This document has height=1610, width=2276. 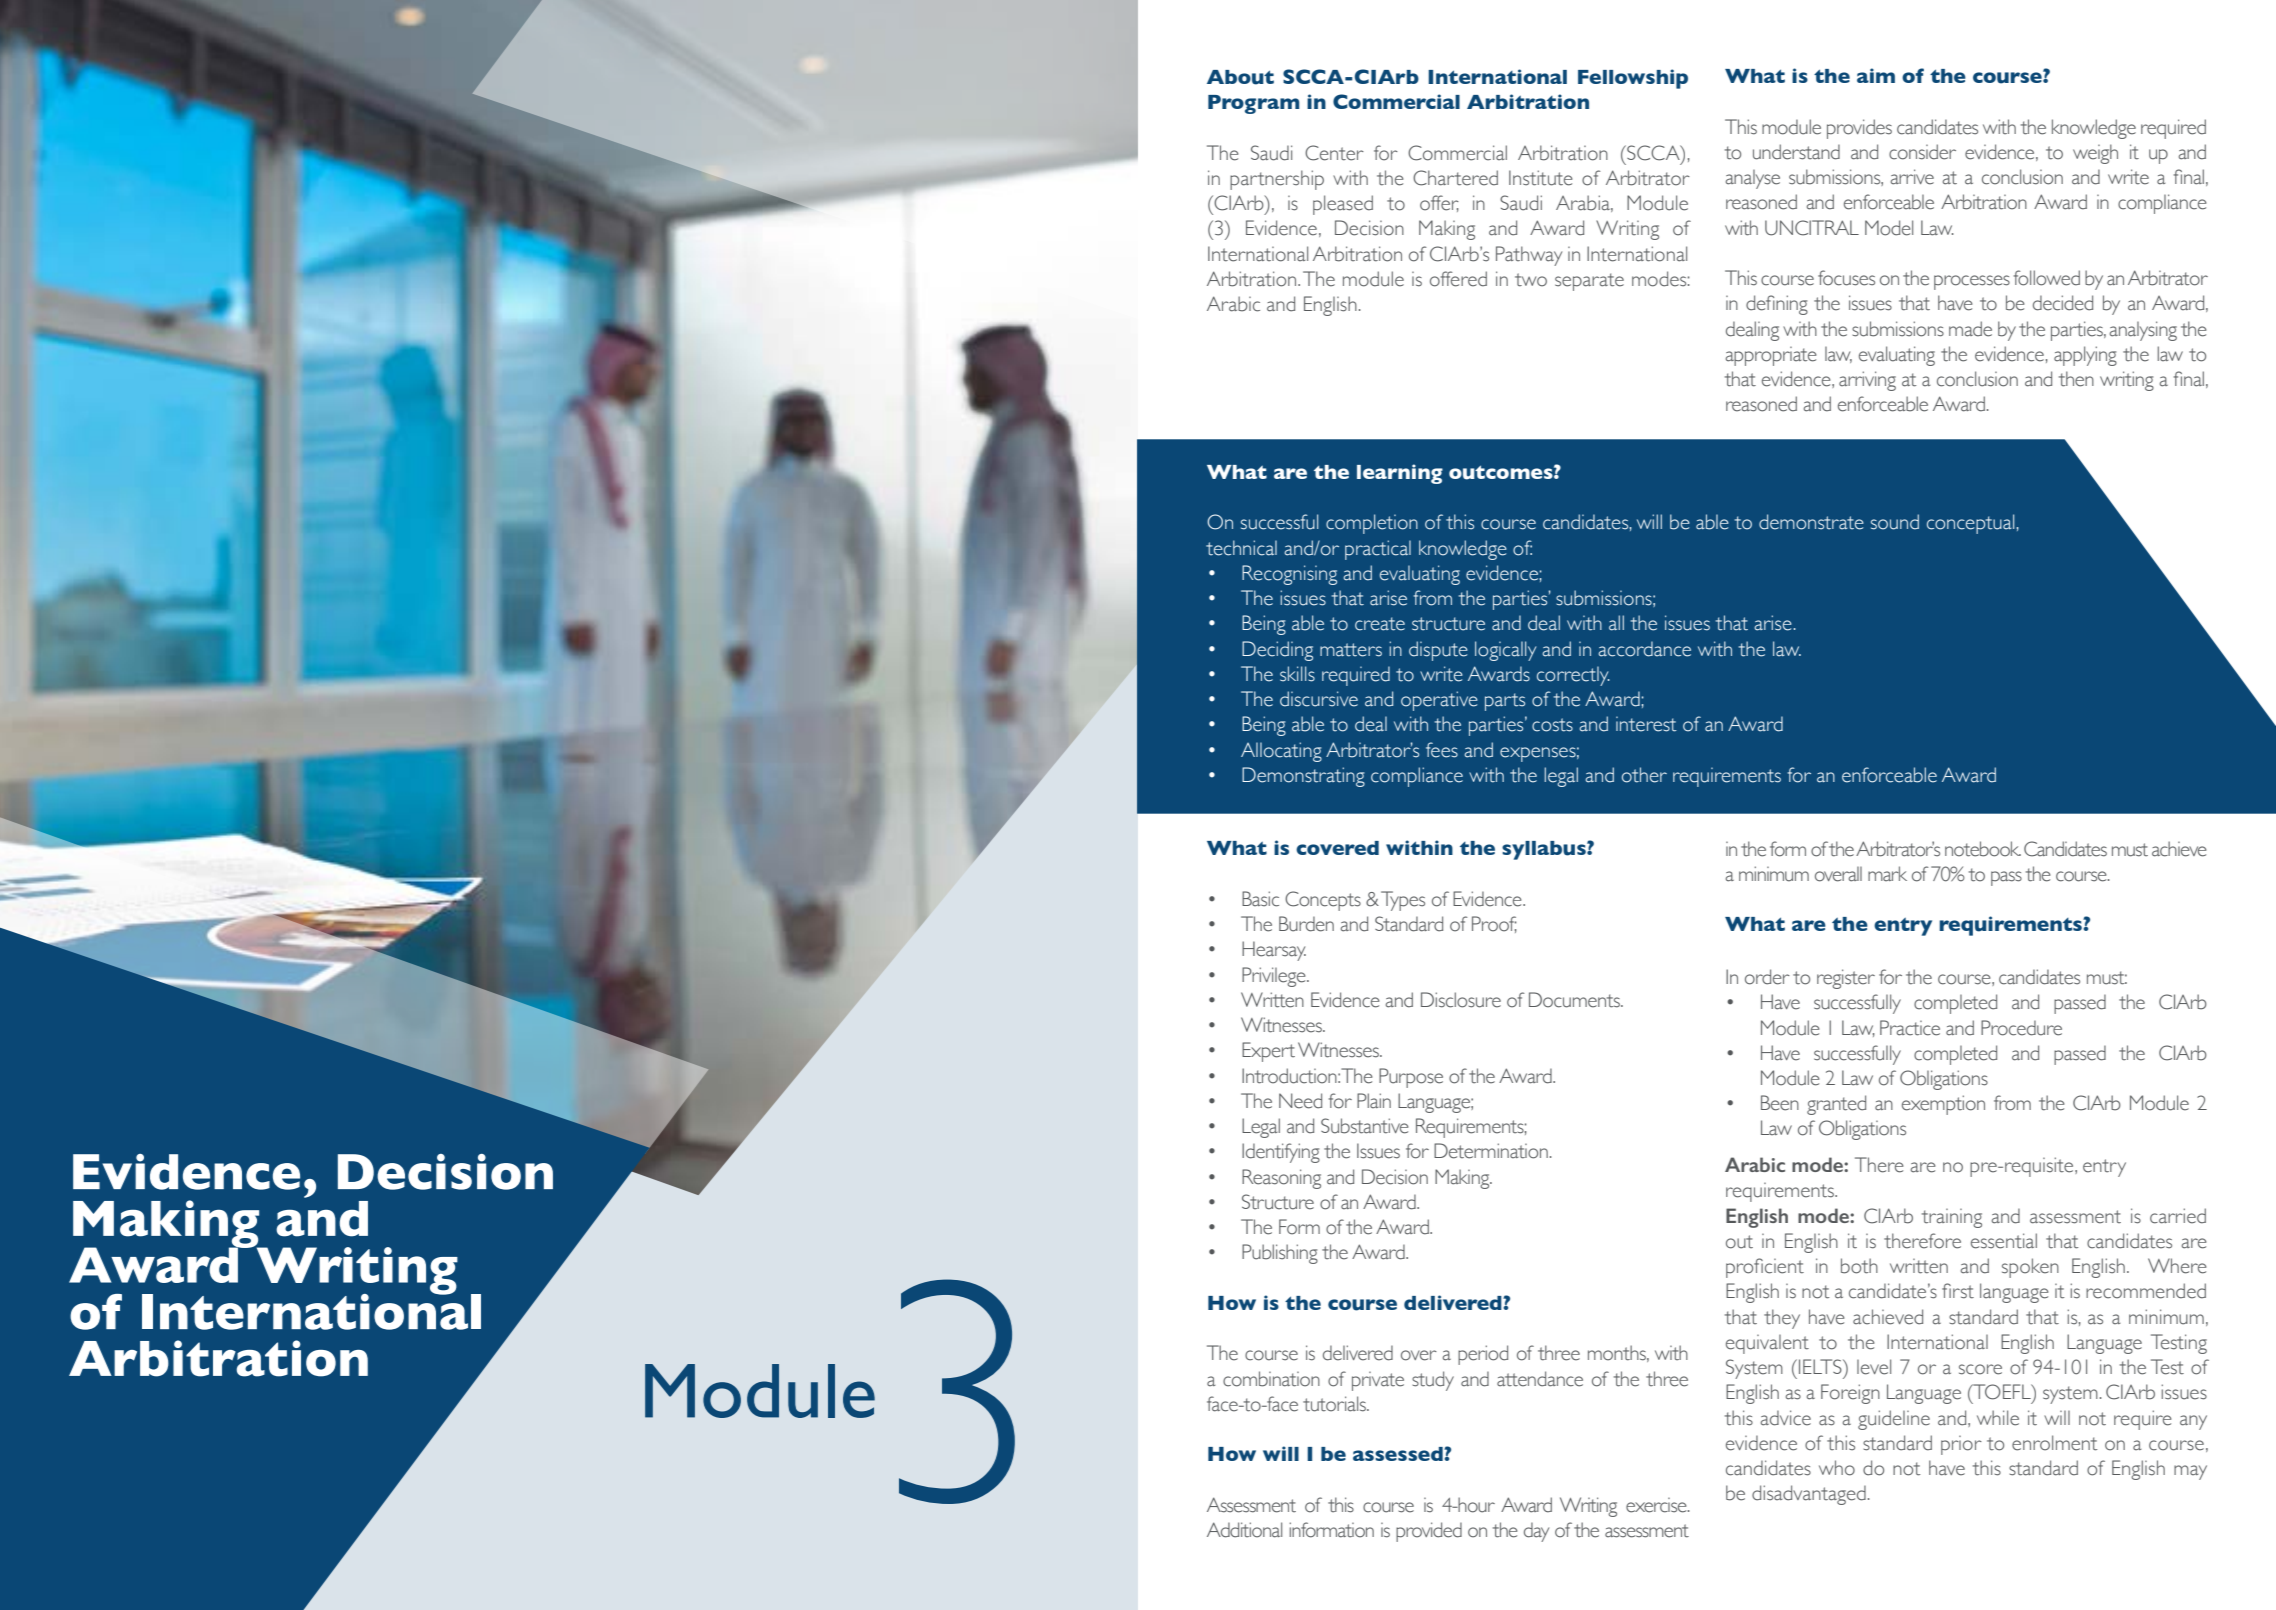 What do you see at coordinates (1399, 1454) in the document?
I see `assessed` at bounding box center [1399, 1454].
